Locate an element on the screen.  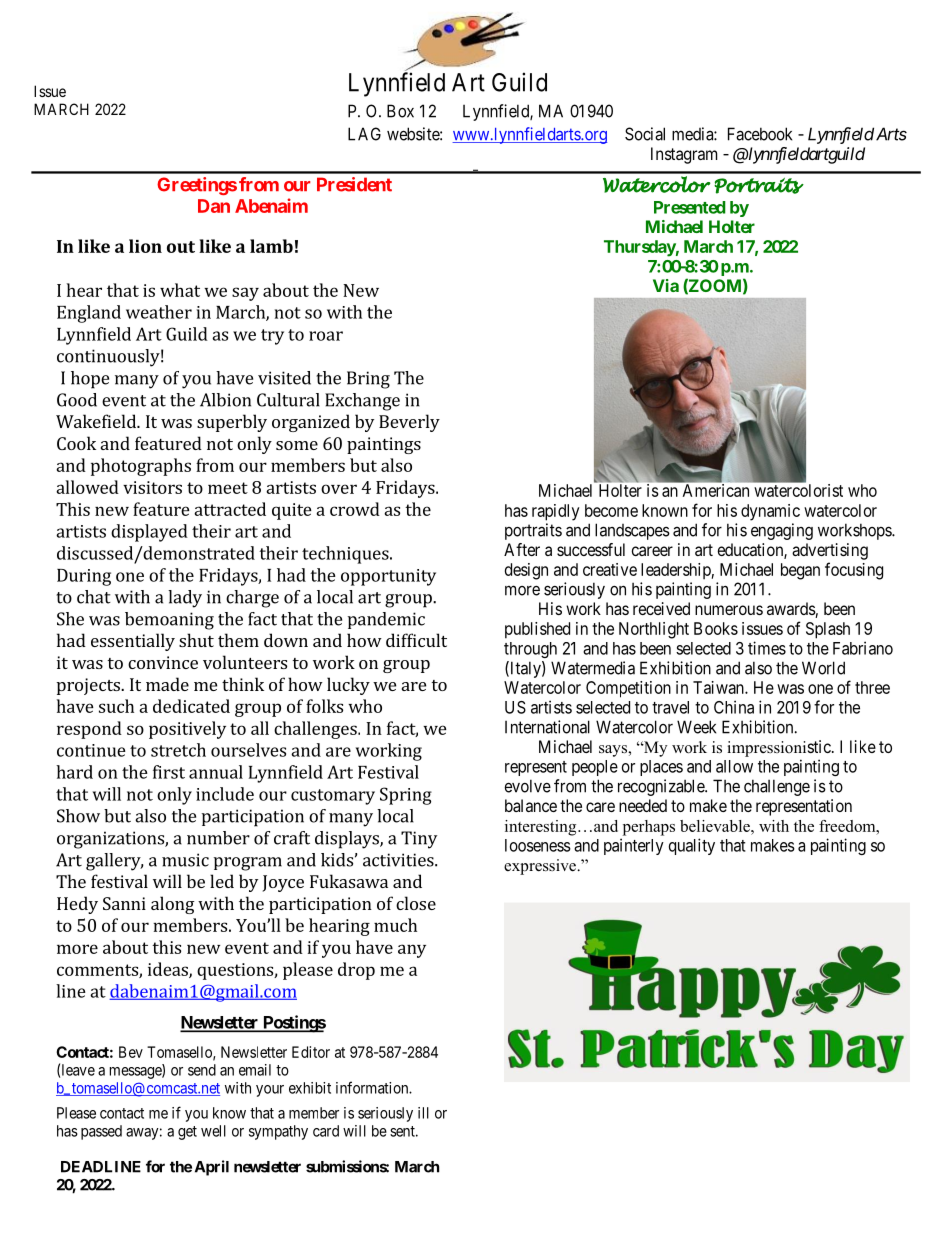
card is located at coordinates (326, 1131).
